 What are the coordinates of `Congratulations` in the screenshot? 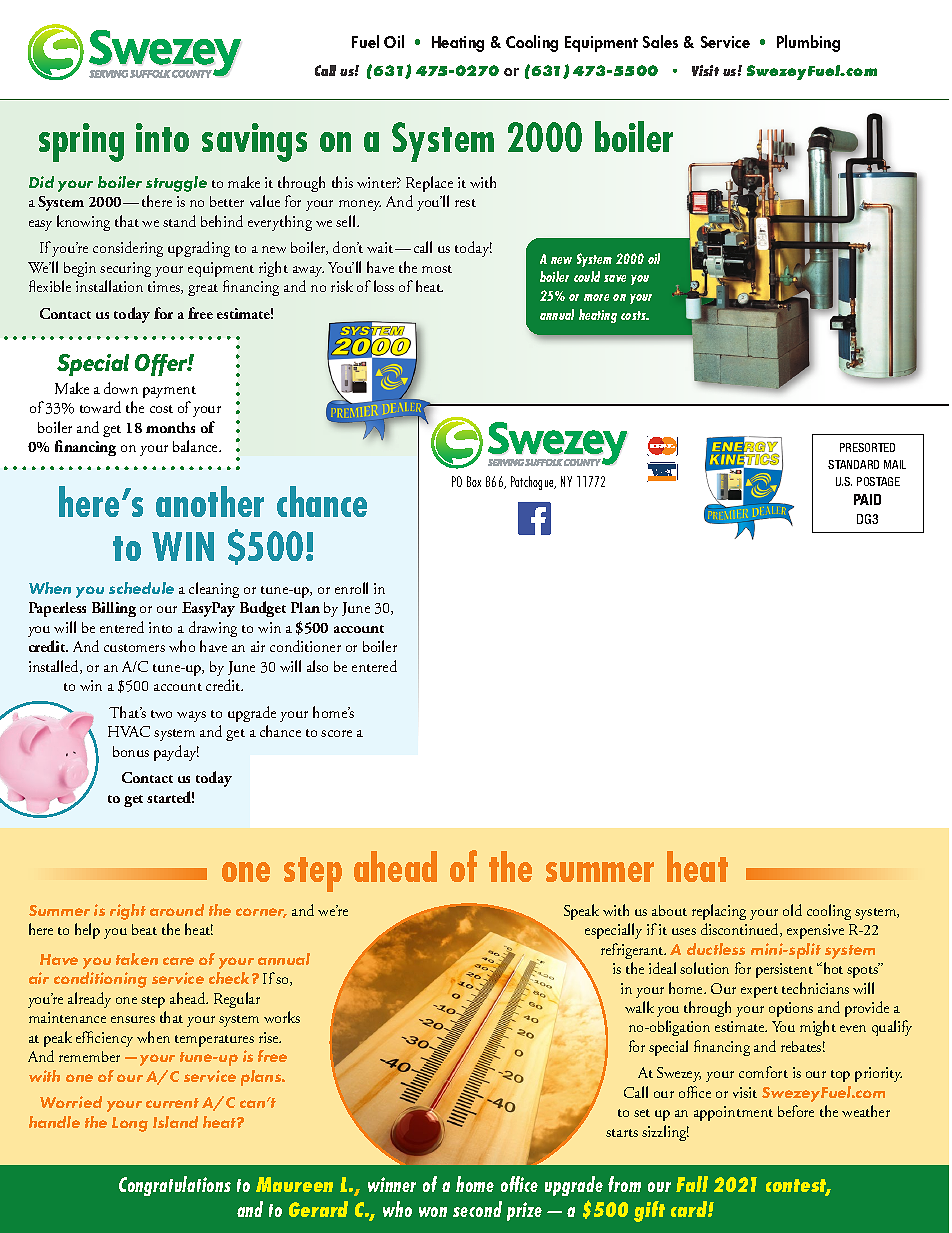 It's located at (175, 1186).
